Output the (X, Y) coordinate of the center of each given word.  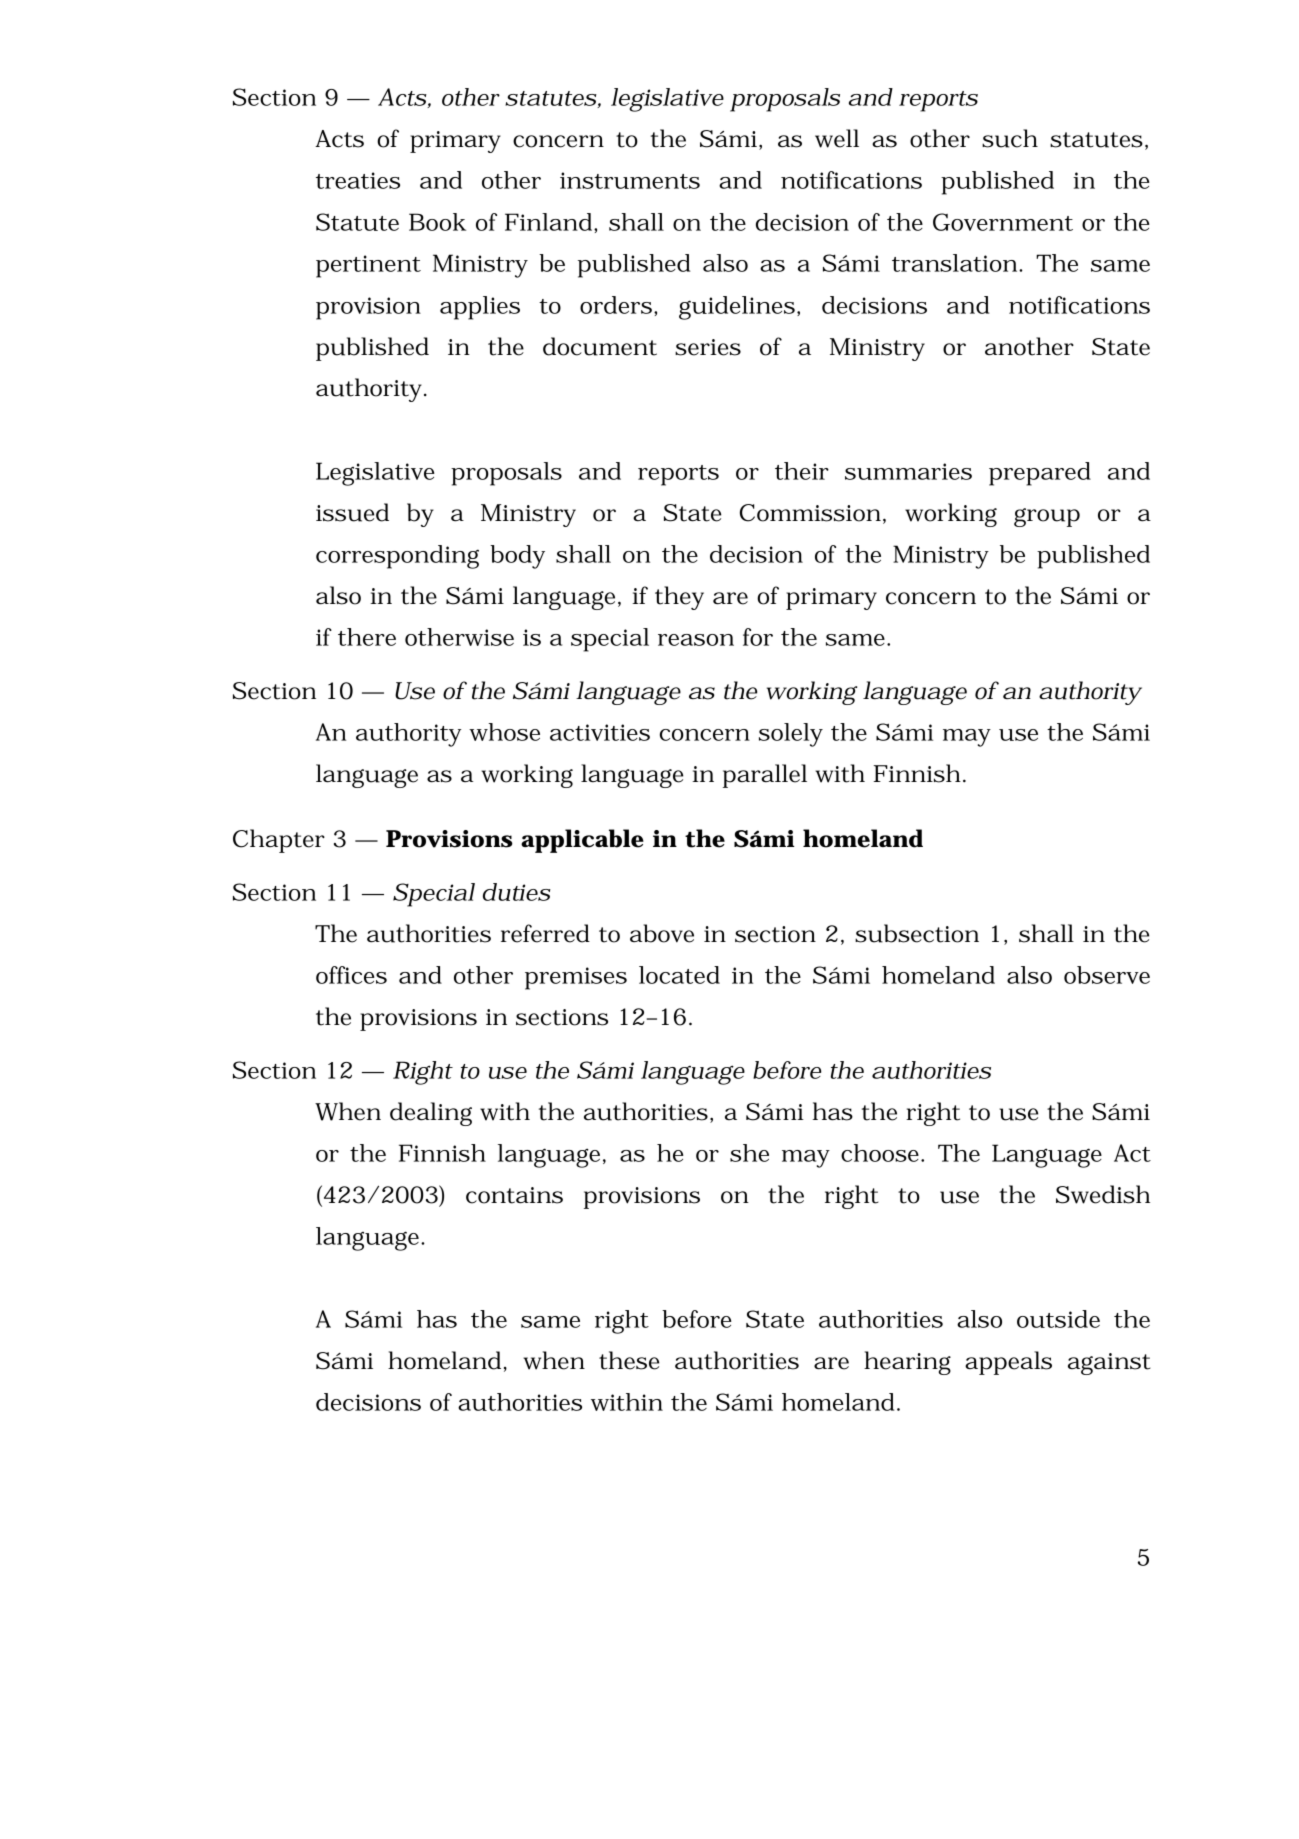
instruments (630, 180)
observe (1107, 975)
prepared (1040, 474)
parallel (765, 776)
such (1010, 138)
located (679, 975)
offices (351, 975)
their (802, 471)
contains (514, 1195)
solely (791, 735)
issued (352, 512)
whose (504, 732)
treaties (358, 180)
